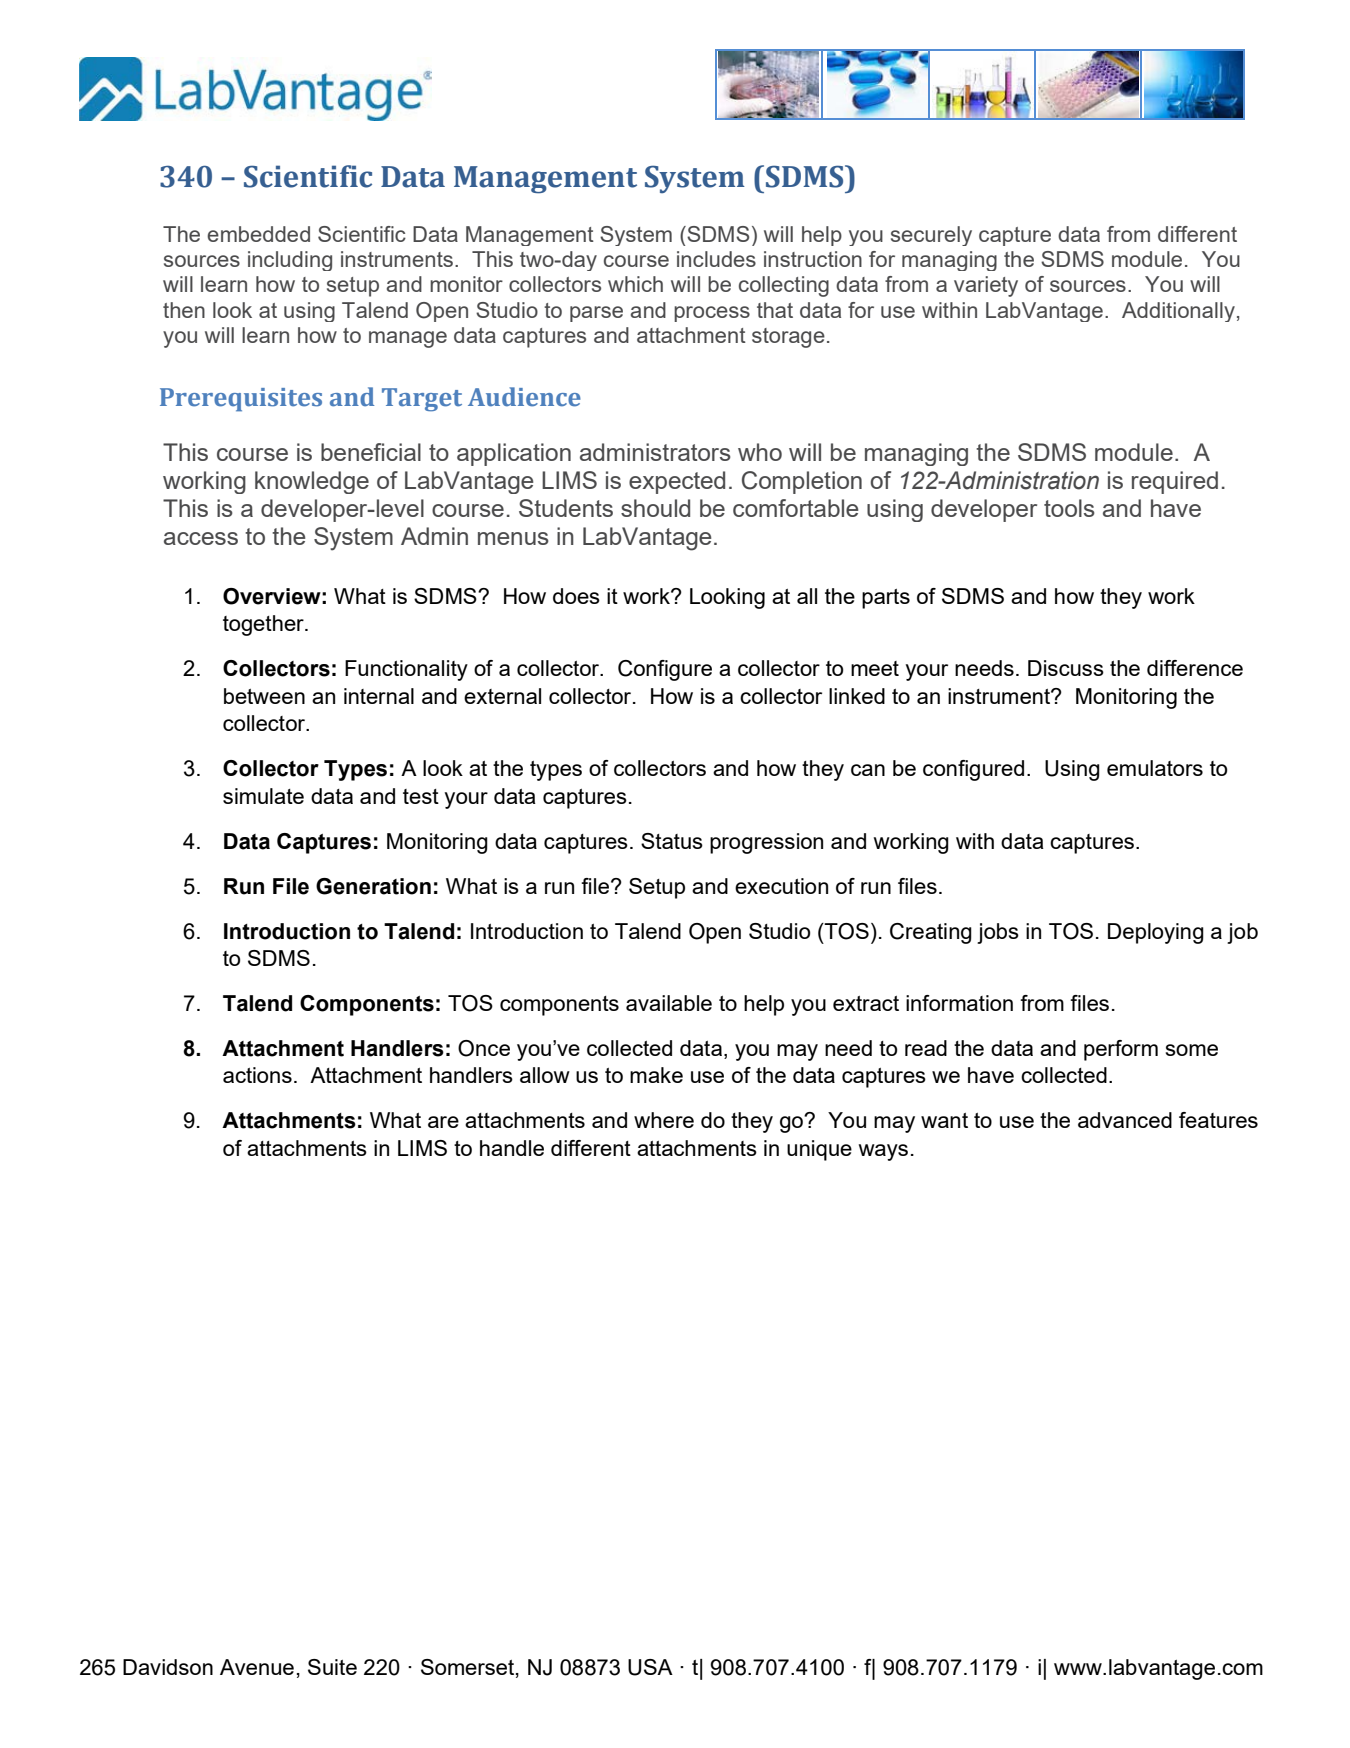 Image resolution: width=1350 pixels, height=1748 pixels. I want to click on includes, so click(716, 259).
